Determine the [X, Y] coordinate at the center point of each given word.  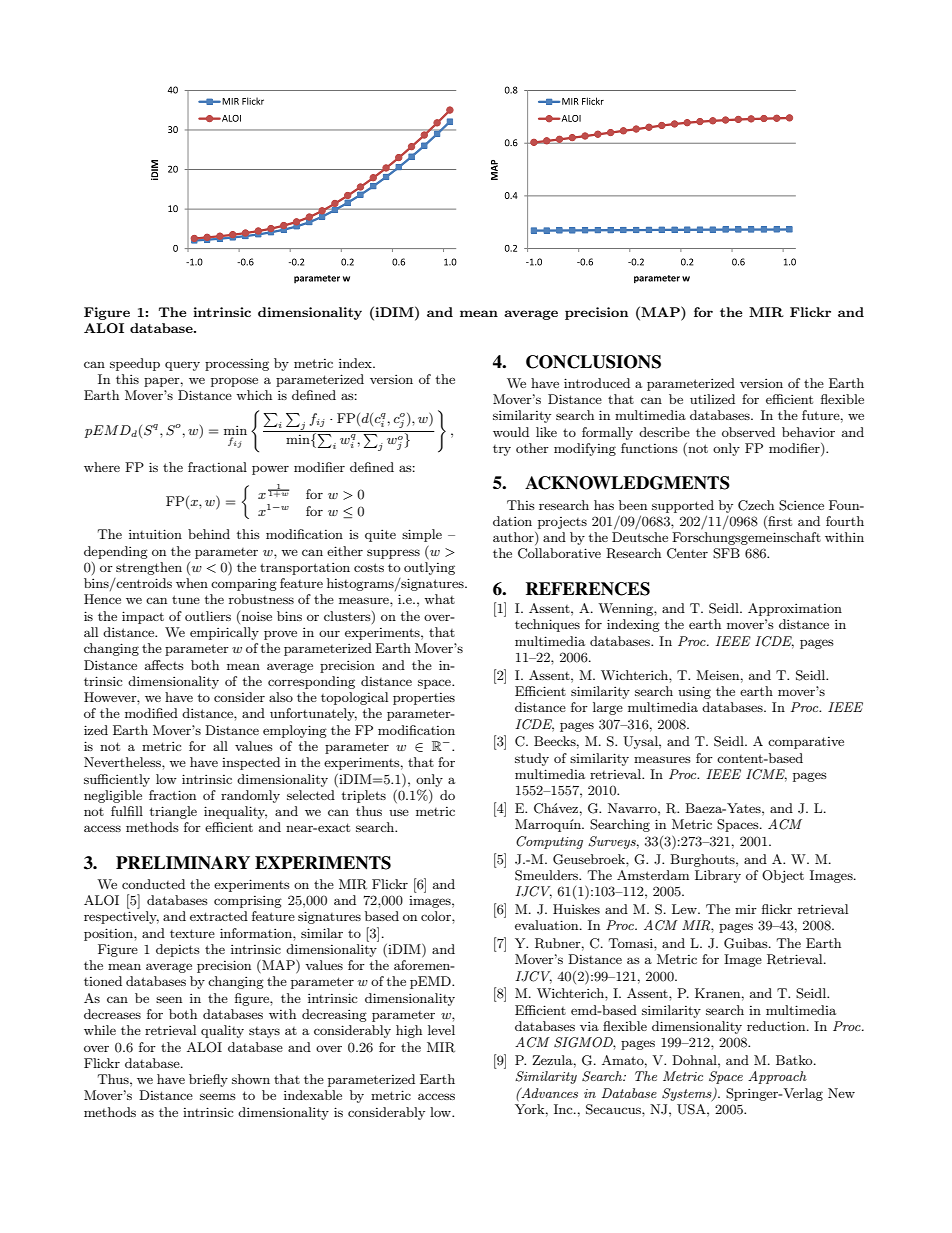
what [439, 599]
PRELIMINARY [183, 862]
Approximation [795, 609]
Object [783, 876]
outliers [208, 616]
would [511, 432]
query [182, 366]
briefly [208, 1080]
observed [748, 432]
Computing [549, 842]
